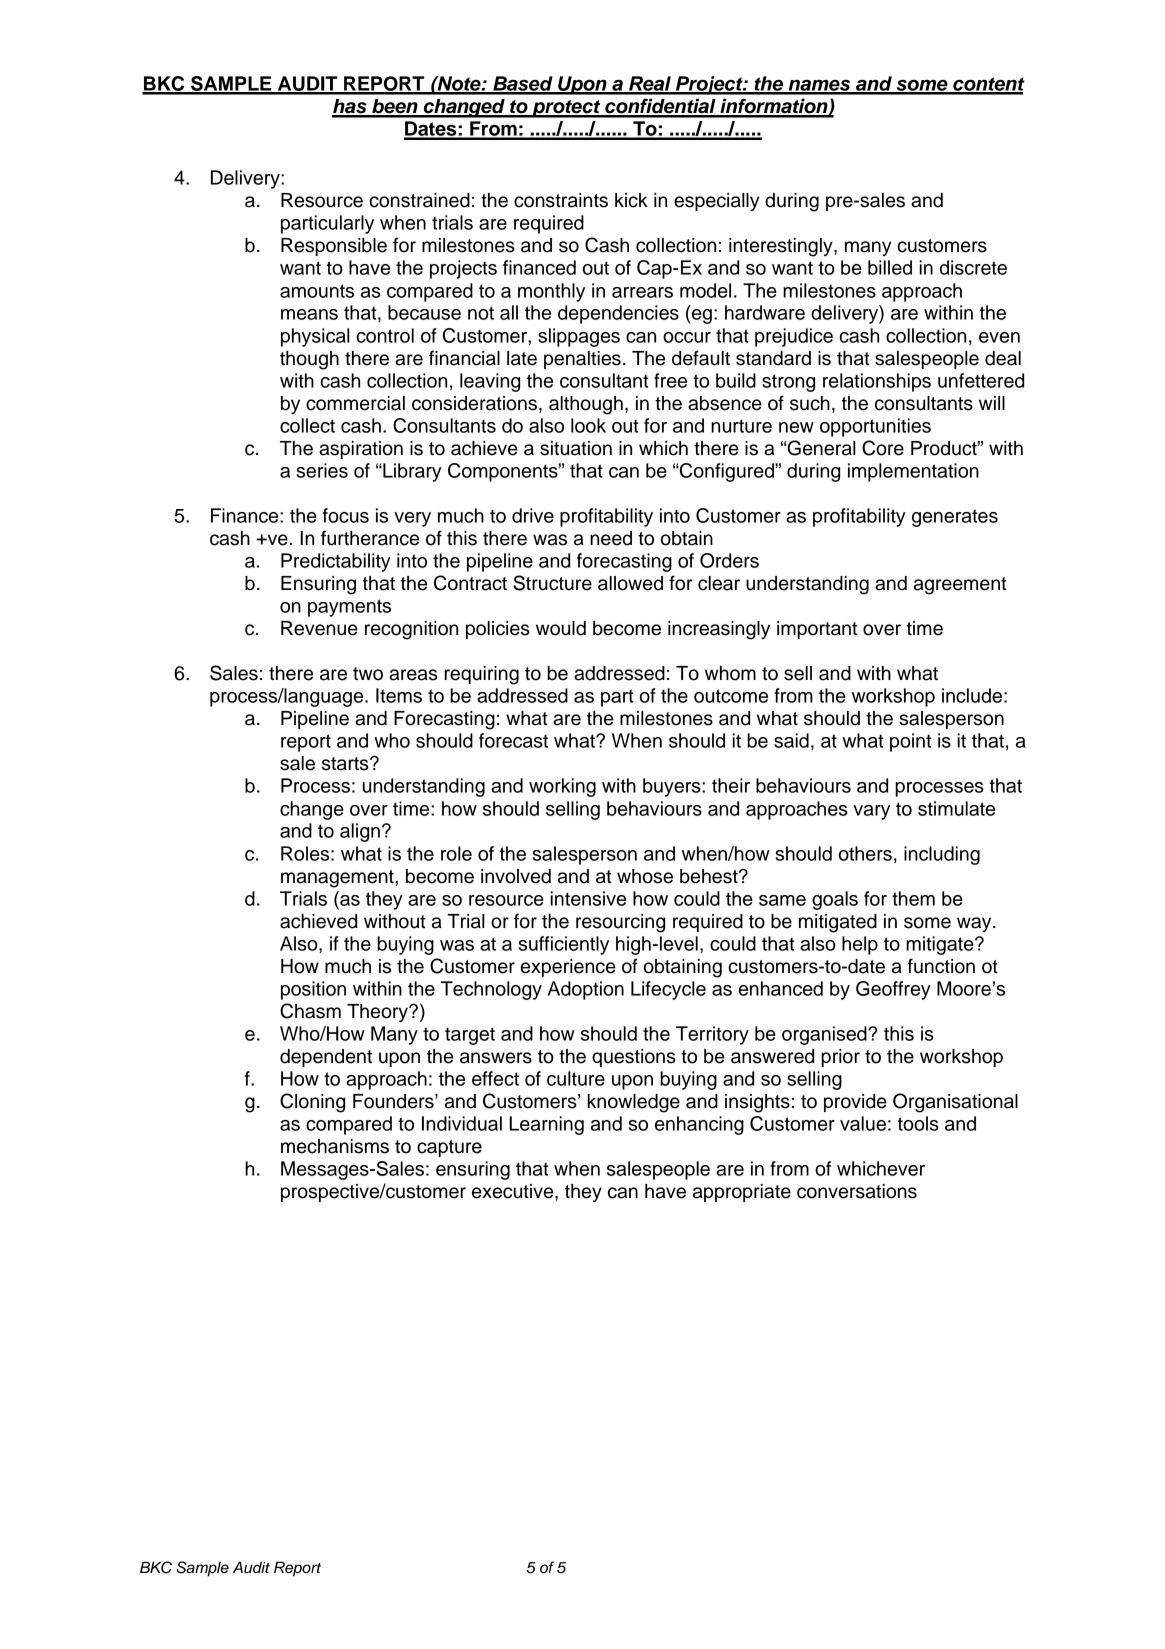 This image has width=1165, height=1649. I want to click on constrained, so click(419, 200).
